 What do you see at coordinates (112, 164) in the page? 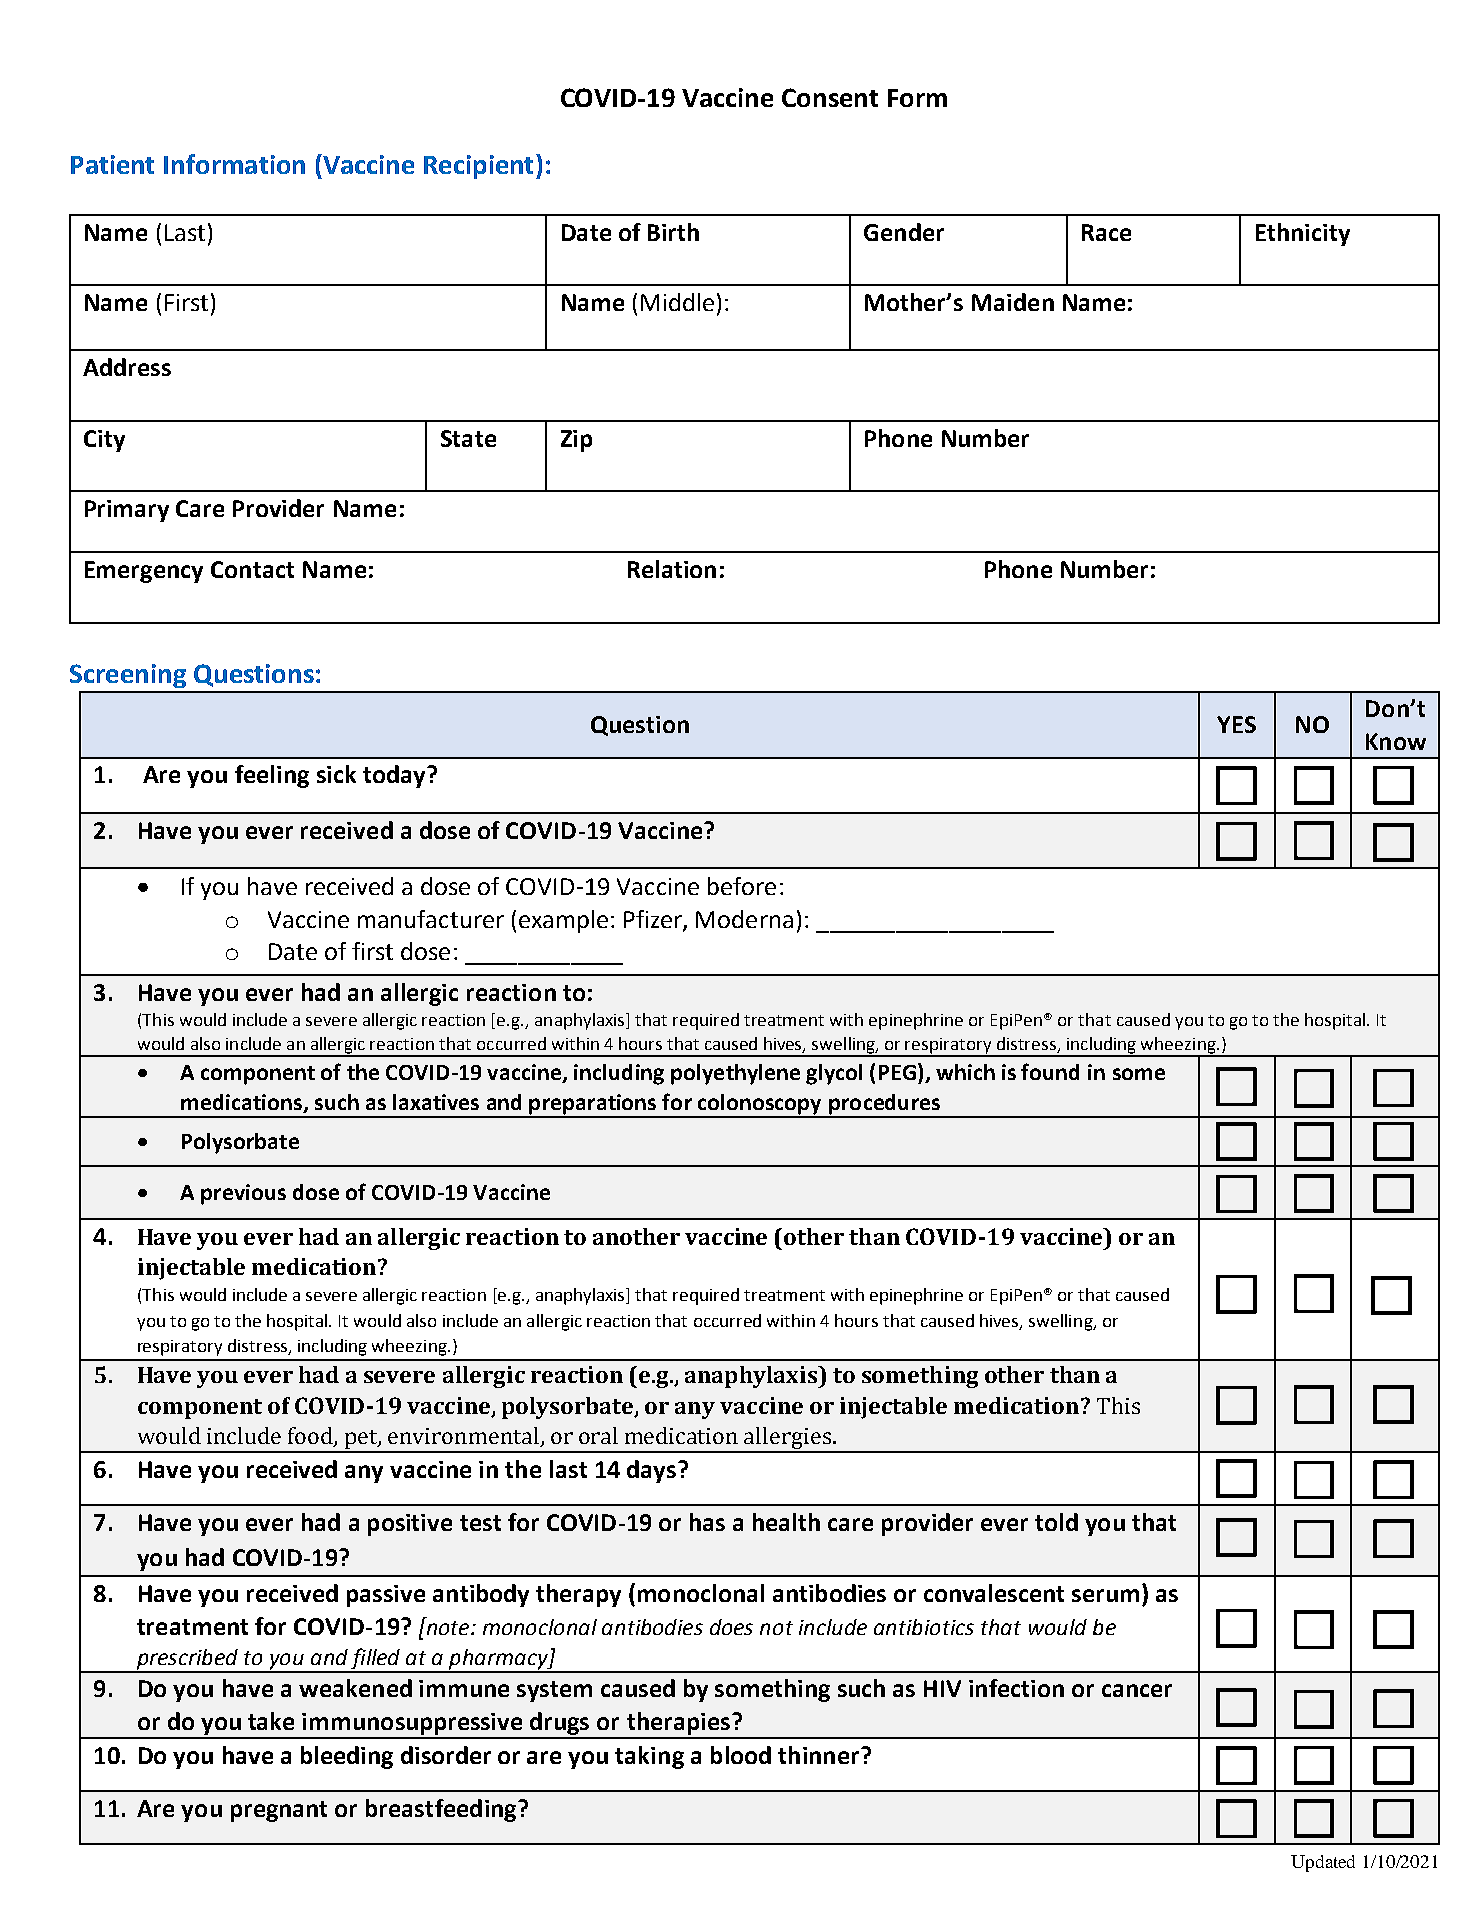
I see `Patient` at bounding box center [112, 164].
